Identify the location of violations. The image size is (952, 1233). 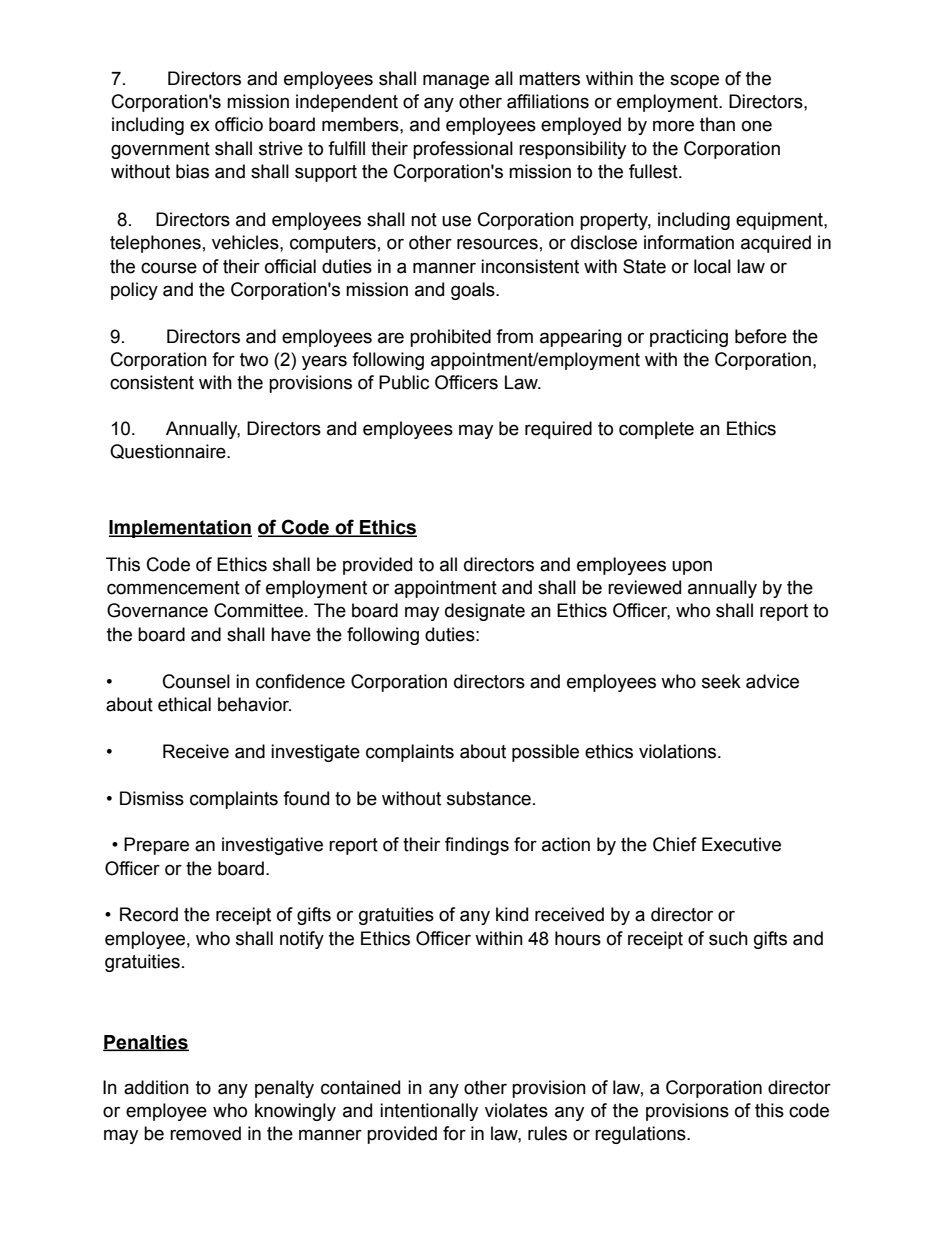
(679, 751).
